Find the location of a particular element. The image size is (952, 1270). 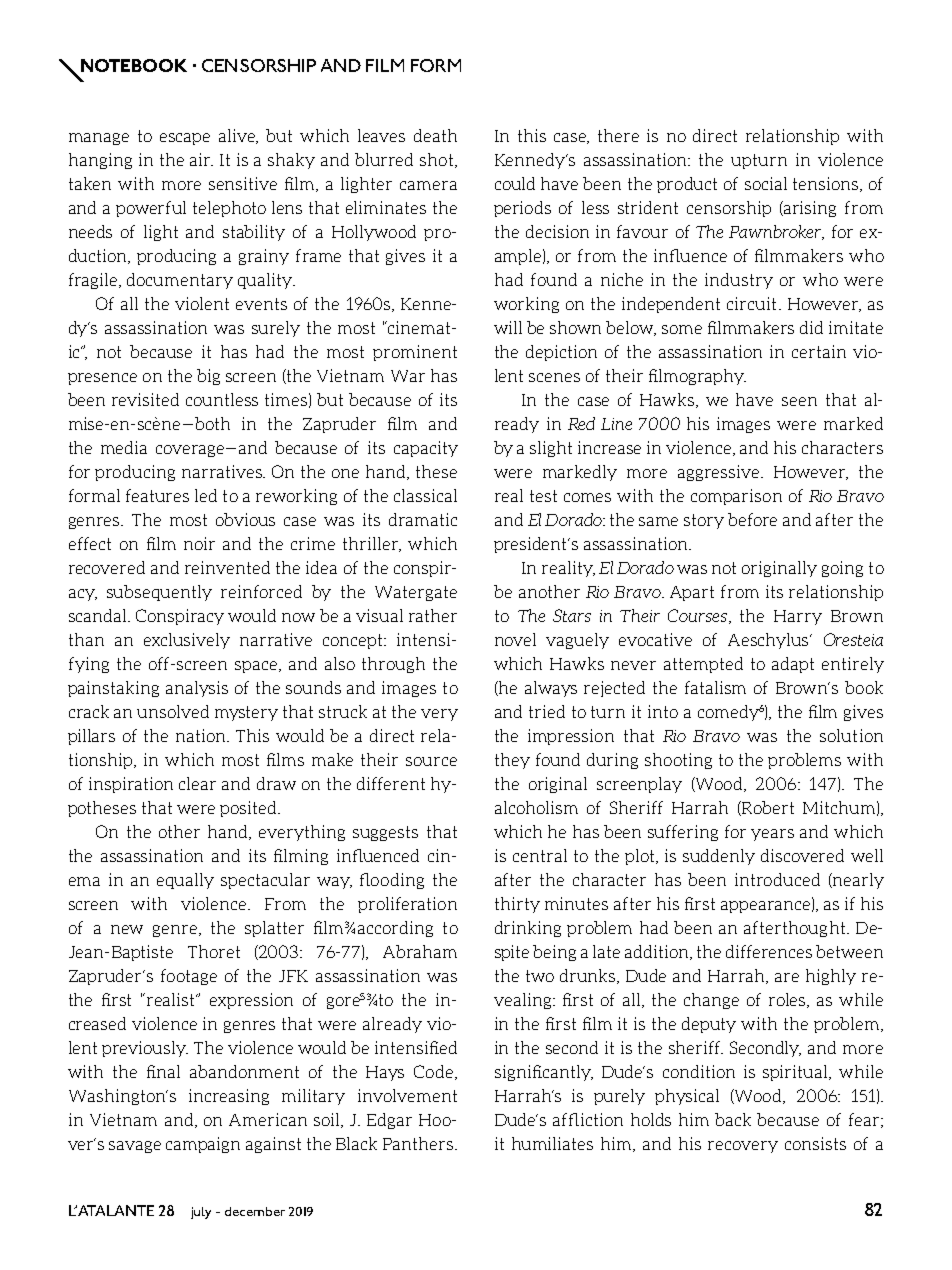

two is located at coordinates (540, 976).
